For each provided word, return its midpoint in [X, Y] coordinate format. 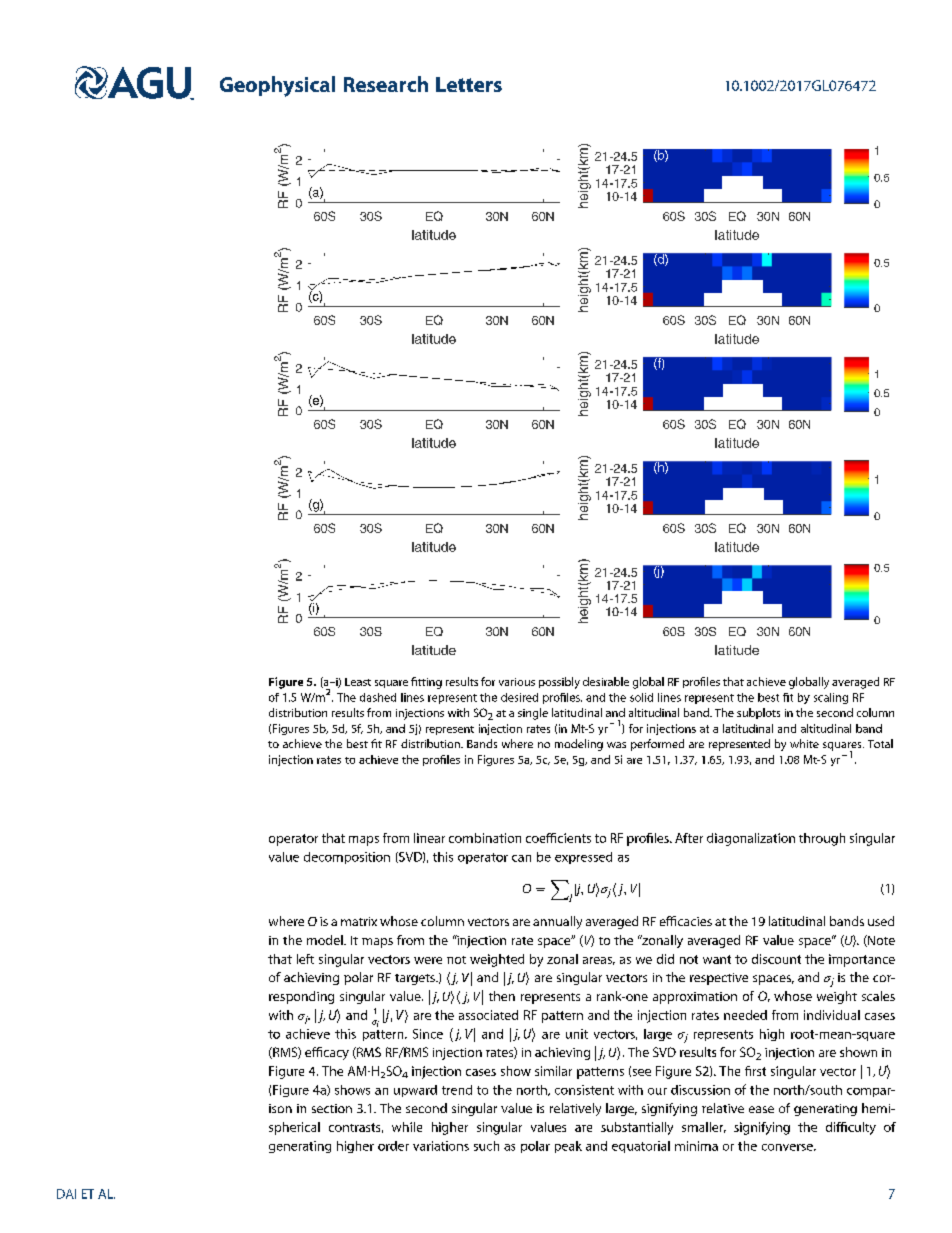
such [486, 1146]
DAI [66, 1194]
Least [358, 682]
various [517, 682]
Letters [469, 84]
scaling [831, 698]
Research [386, 84]
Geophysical [277, 86]
